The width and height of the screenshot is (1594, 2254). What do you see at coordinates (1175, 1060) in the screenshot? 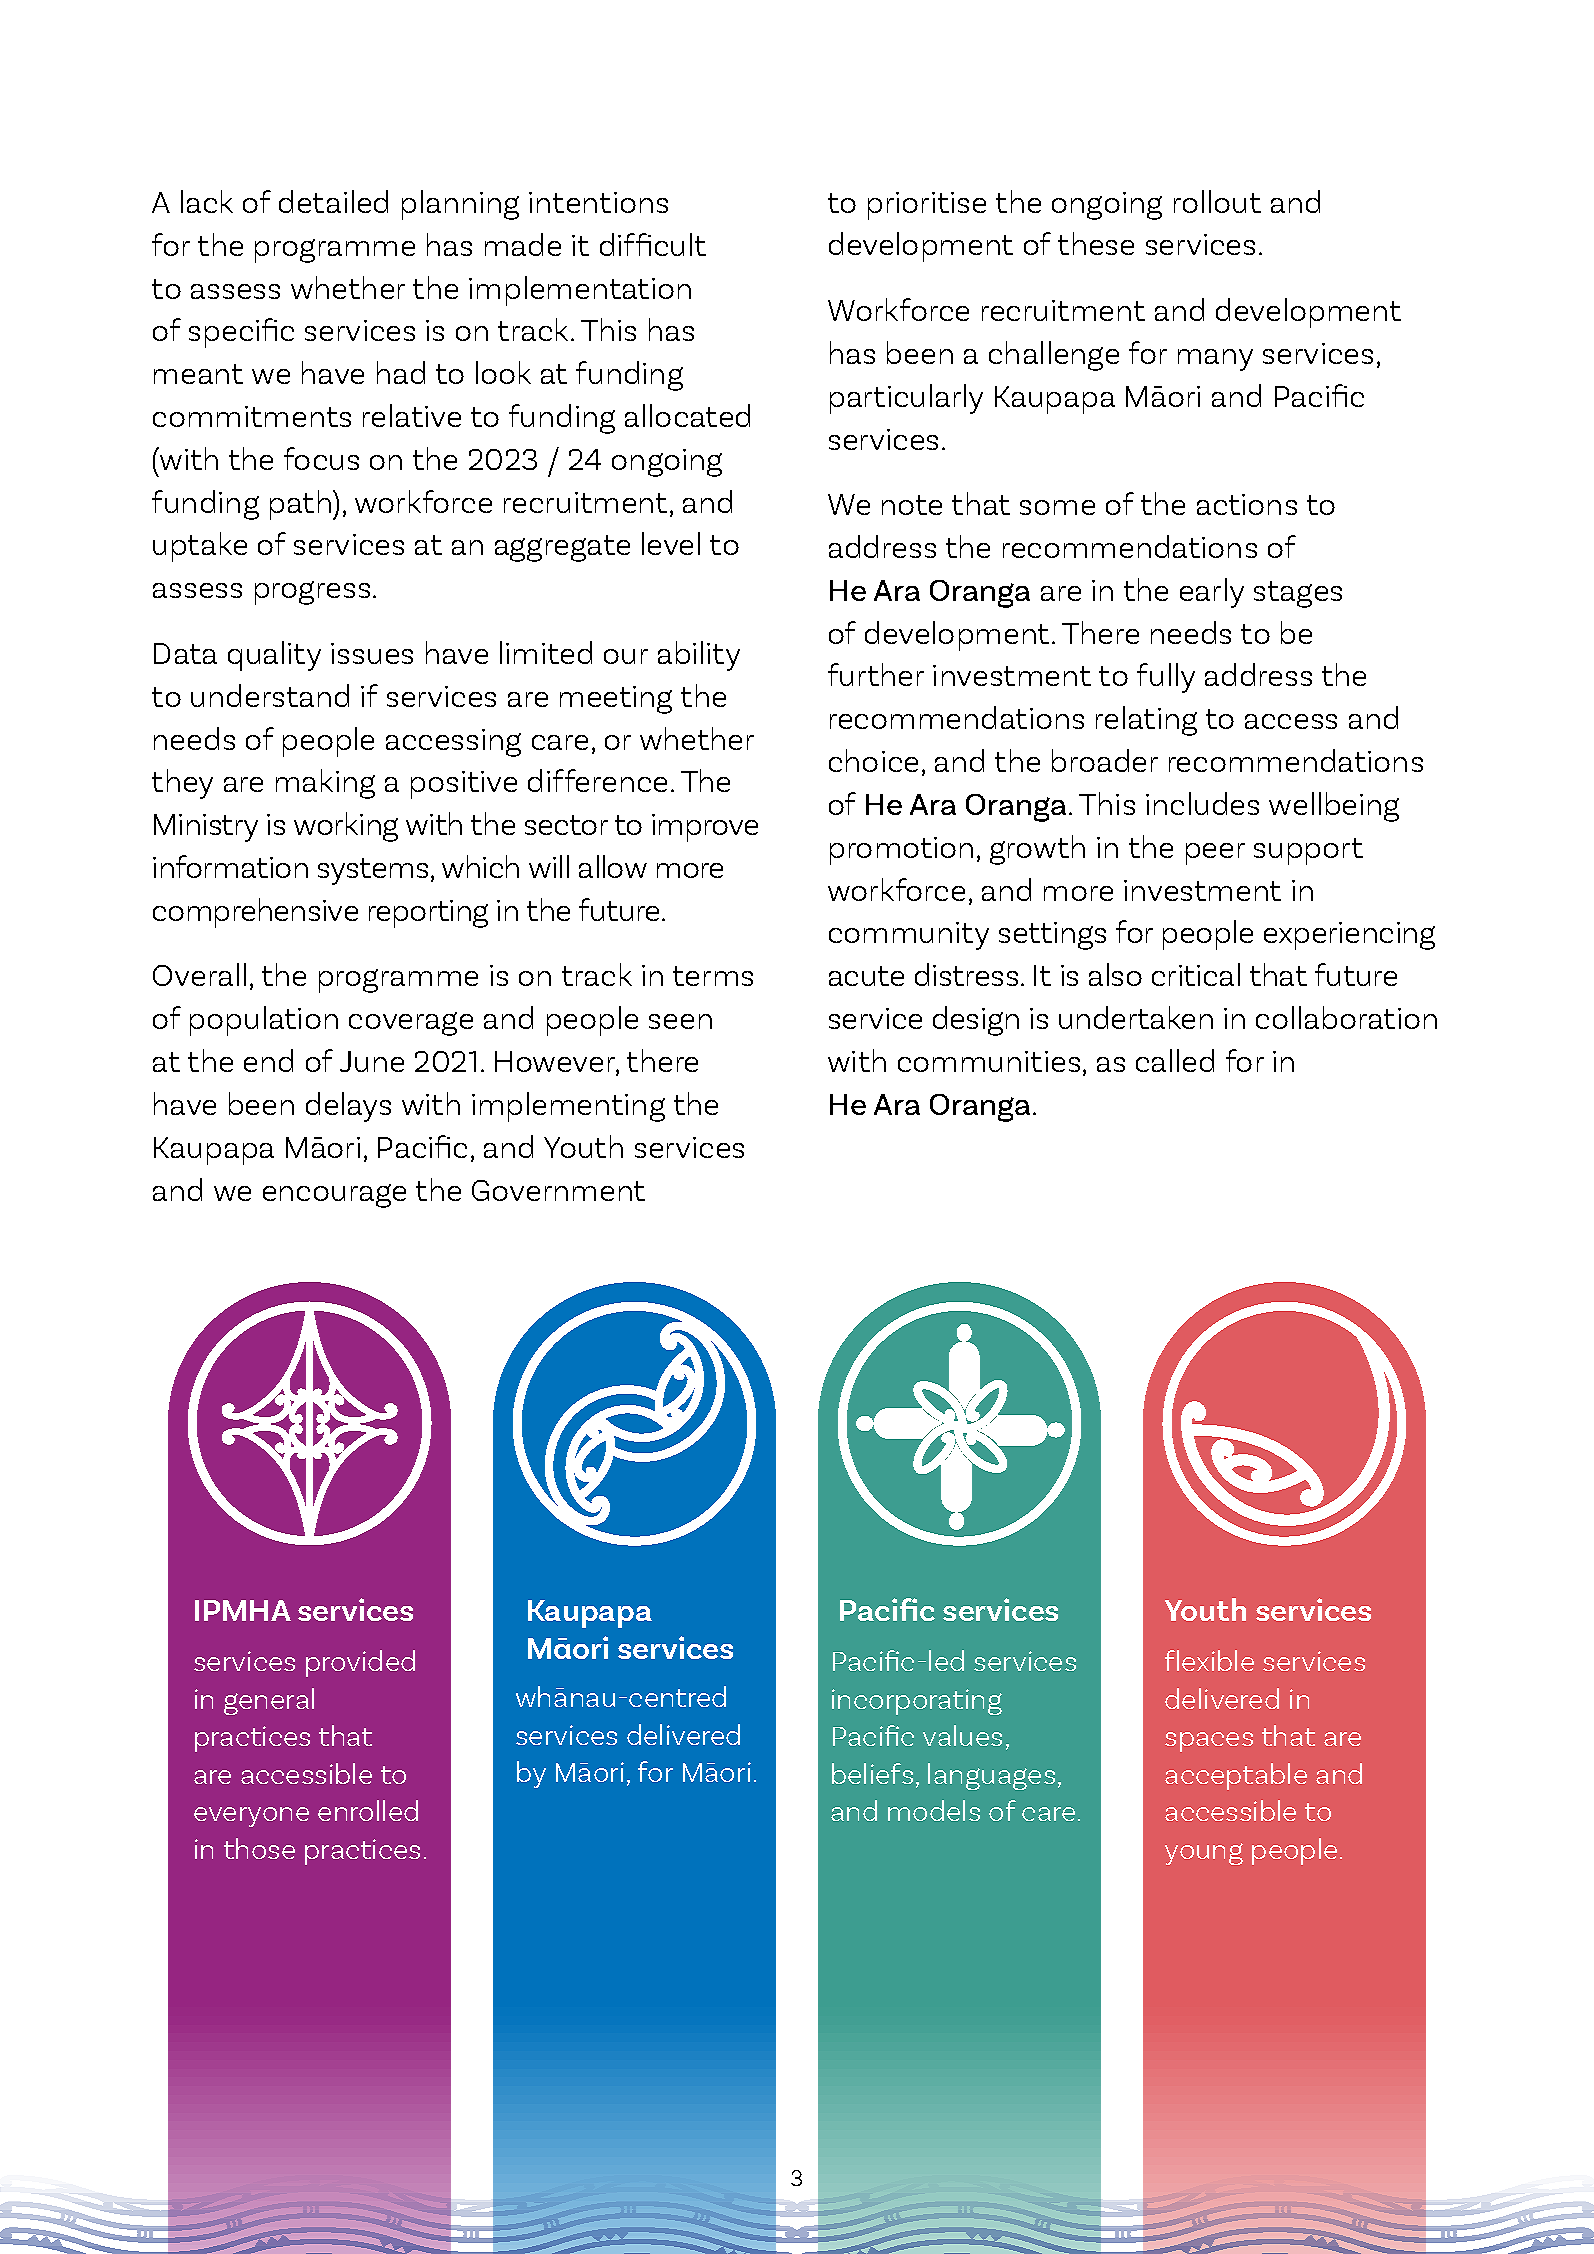
I see `called` at bounding box center [1175, 1060].
